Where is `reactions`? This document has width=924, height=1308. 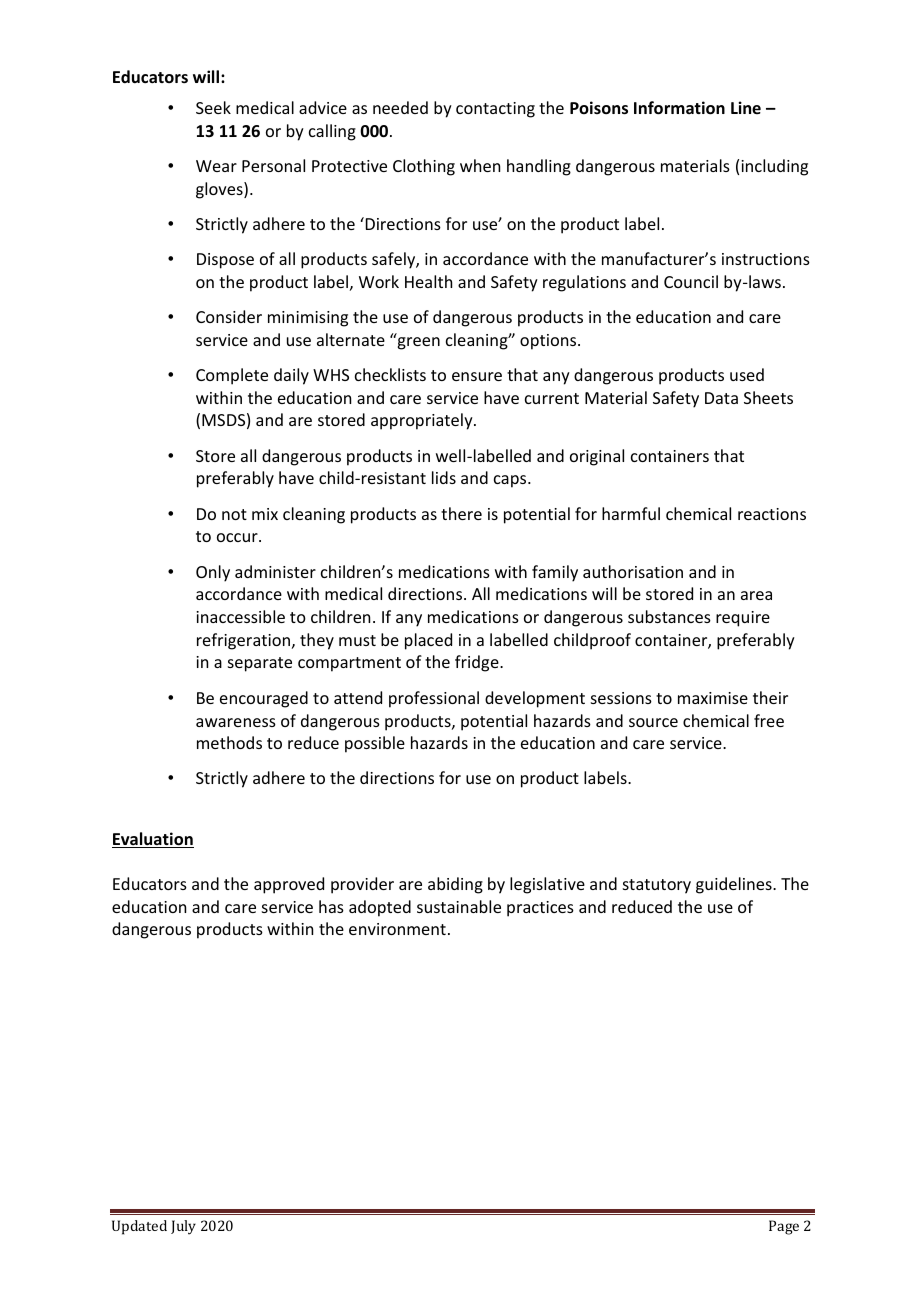 reactions is located at coordinates (772, 514).
